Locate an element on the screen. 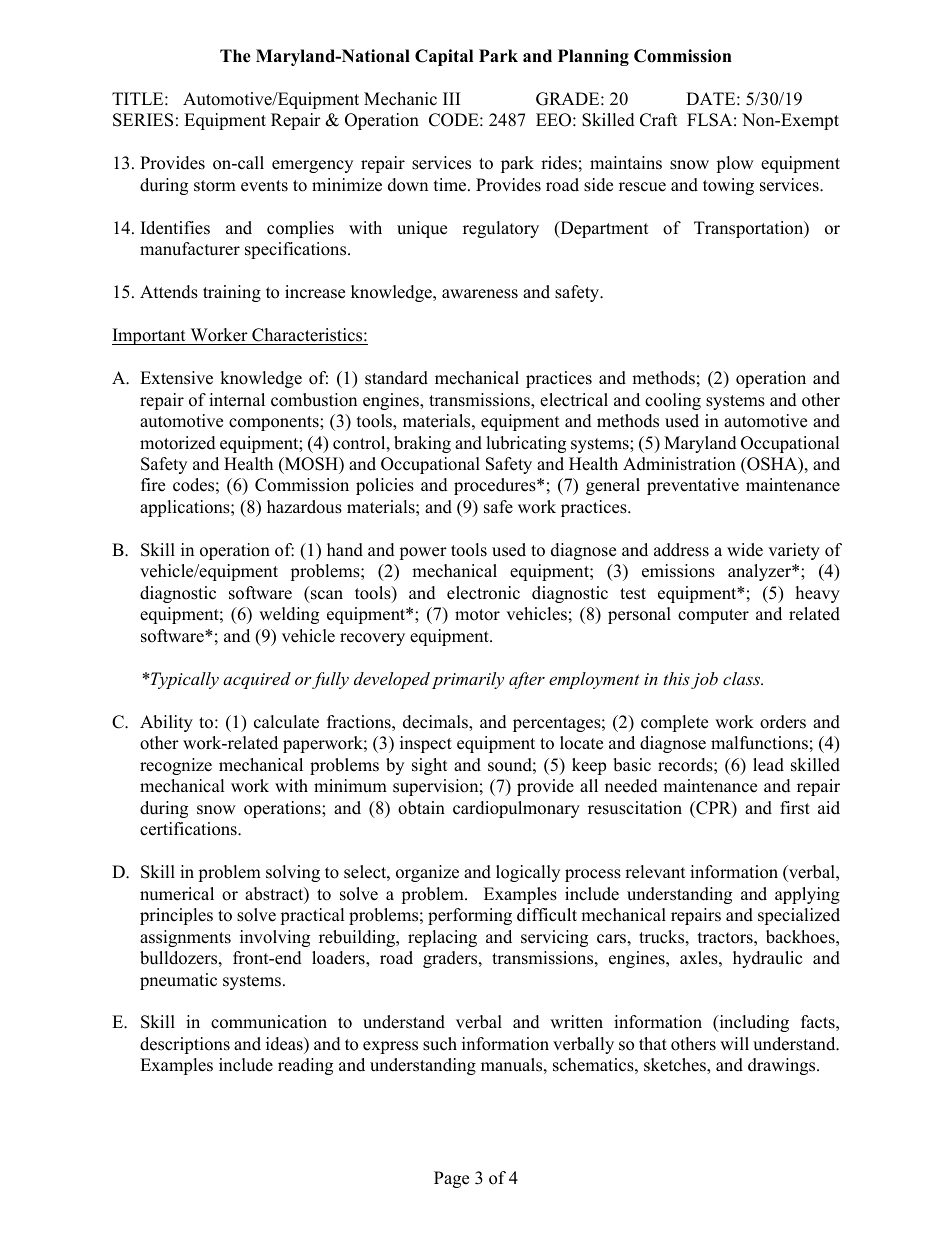  lead is located at coordinates (768, 765).
